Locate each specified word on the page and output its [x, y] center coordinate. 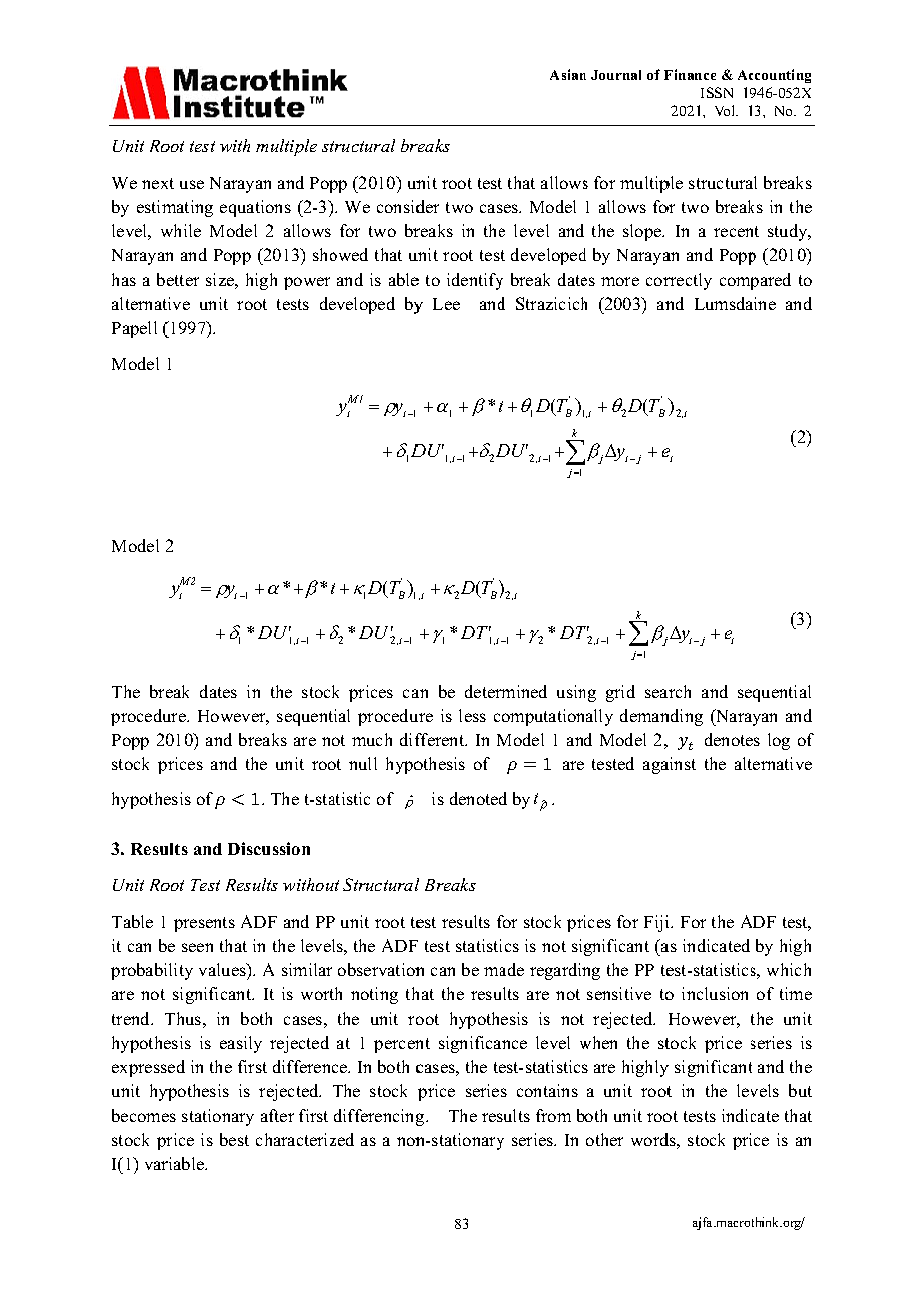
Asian [568, 74]
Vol [726, 110]
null [363, 763]
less [472, 715]
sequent [305, 718]
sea [657, 693]
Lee [446, 304]
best [234, 1139]
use [192, 184]
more [620, 281]
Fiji [658, 923]
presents [204, 924]
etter [183, 280]
